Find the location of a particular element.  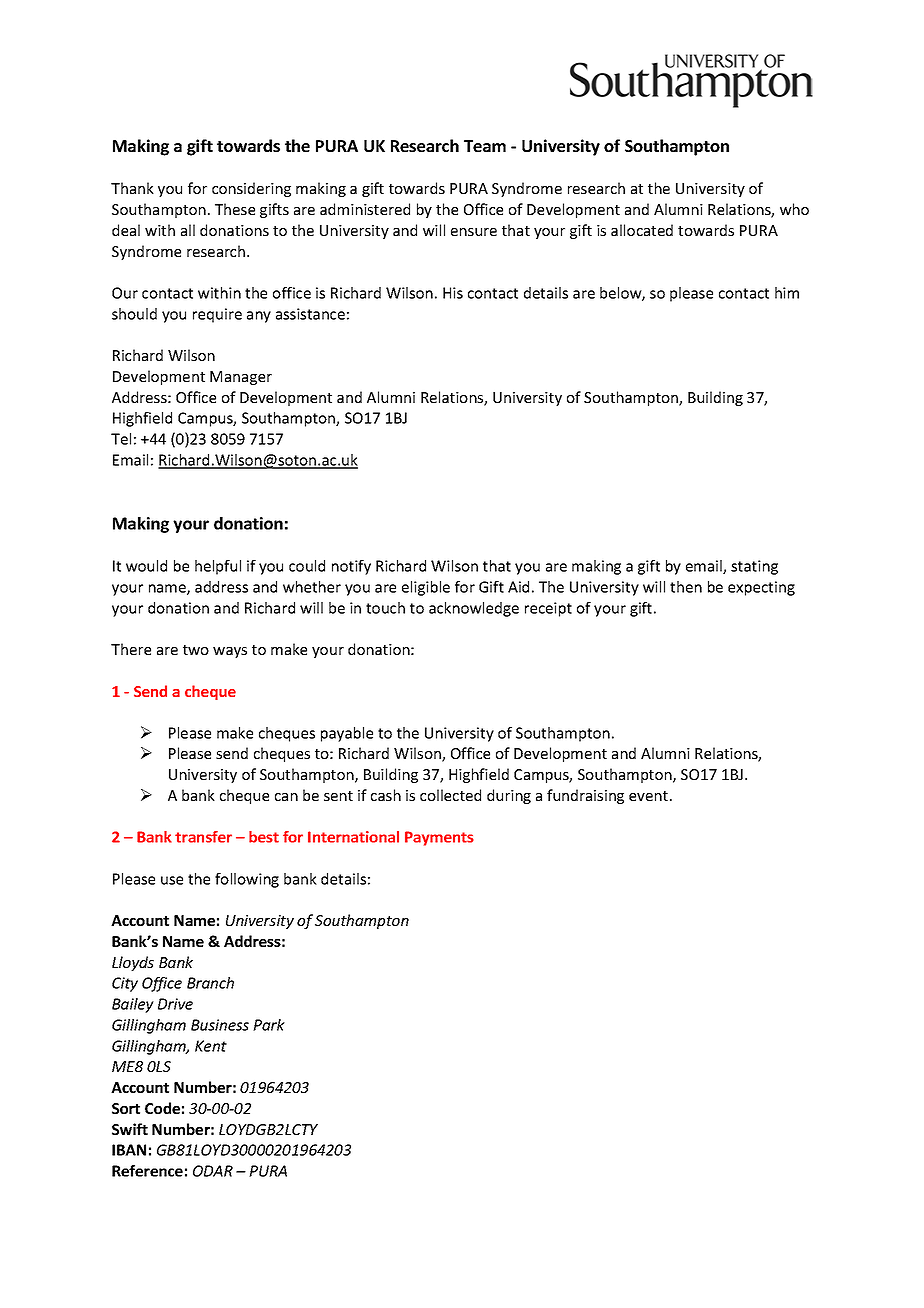

who is located at coordinates (794, 209).
